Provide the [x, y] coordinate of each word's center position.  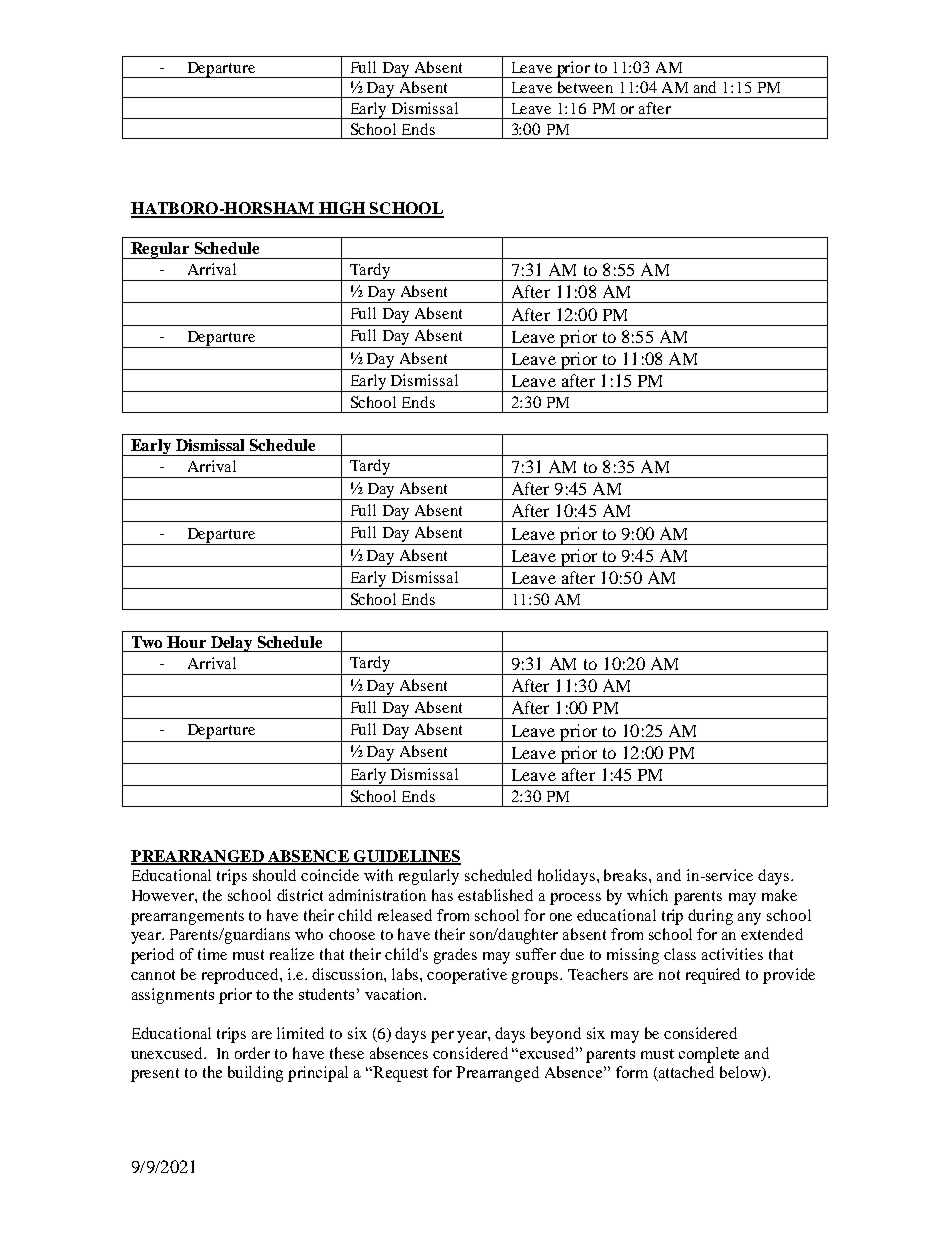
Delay [232, 644]
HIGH [342, 209]
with [378, 875]
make [779, 895]
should [274, 875]
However [164, 895]
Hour [186, 642]
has [442, 895]
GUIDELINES [406, 857]
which [647, 895]
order [252, 1053]
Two [147, 642]
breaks [627, 875]
